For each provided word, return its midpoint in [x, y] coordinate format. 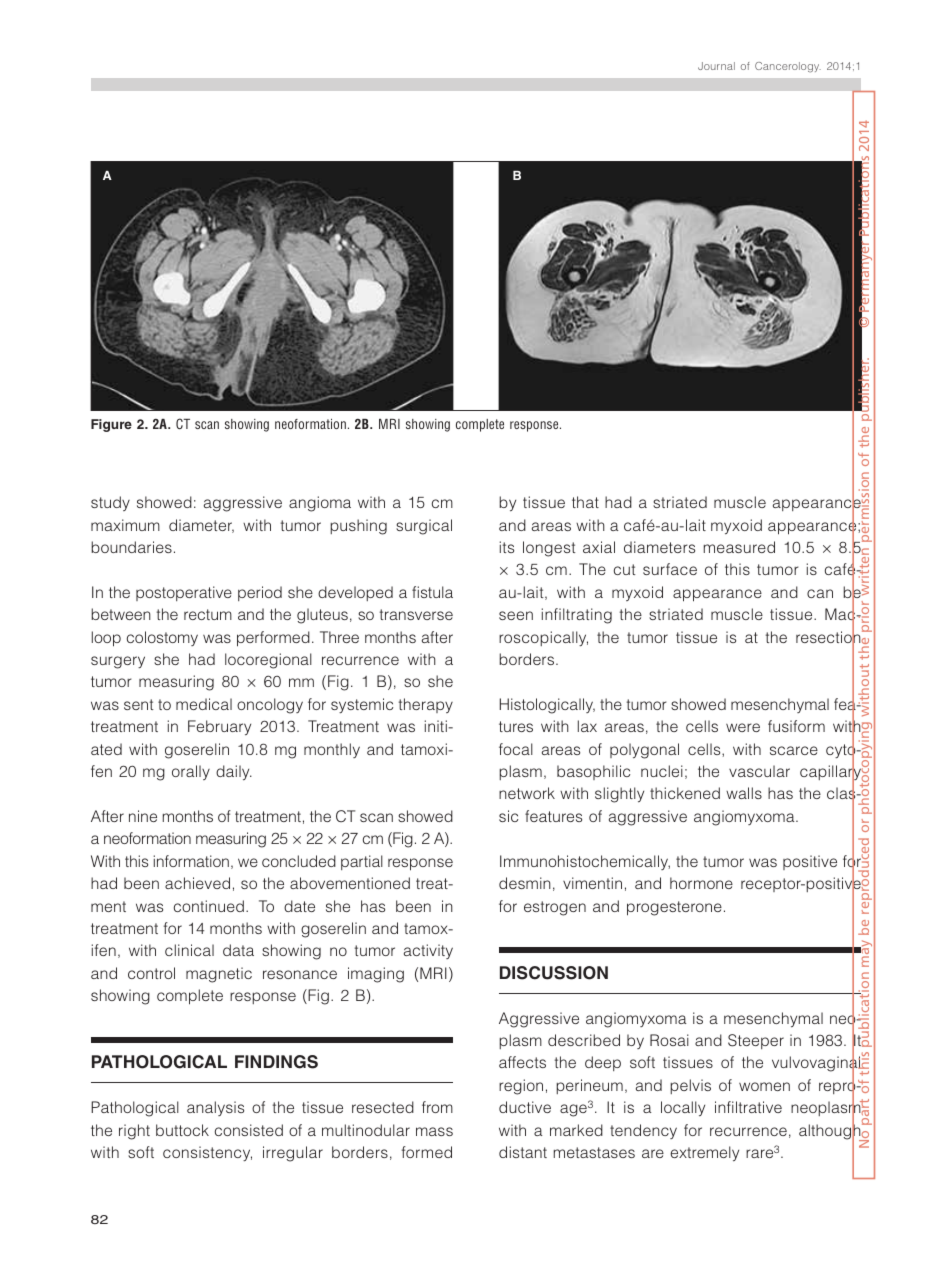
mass [434, 1131]
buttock [182, 1130]
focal [516, 749]
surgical [424, 527]
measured [739, 547]
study [110, 503]
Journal [716, 66]
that [585, 502]
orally [191, 772]
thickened [685, 793]
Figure [111, 425]
